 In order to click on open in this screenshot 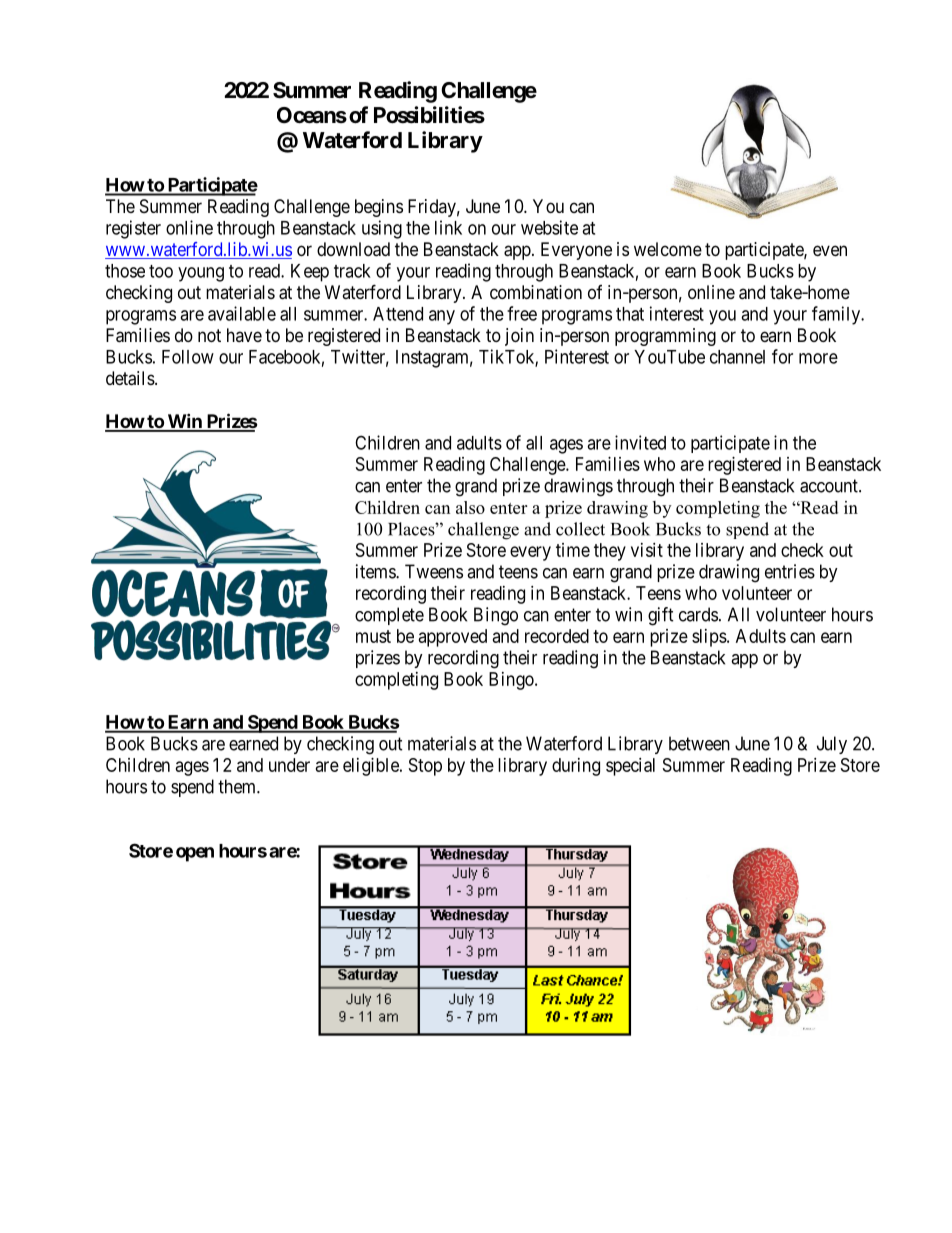, I will do `click(195, 854)`.
